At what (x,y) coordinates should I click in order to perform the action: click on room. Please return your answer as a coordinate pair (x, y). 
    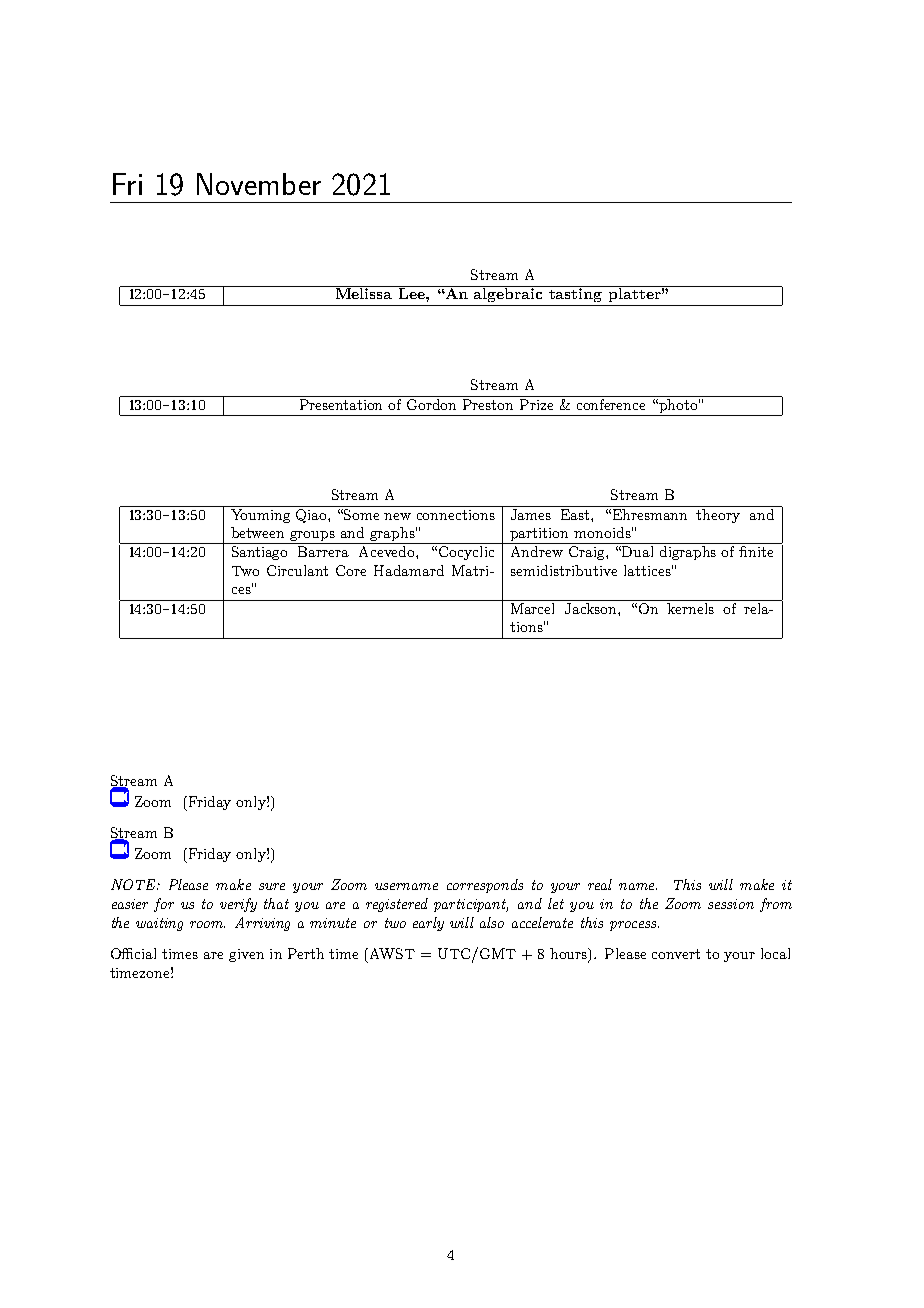
    Looking at the image, I should click on (207, 924).
